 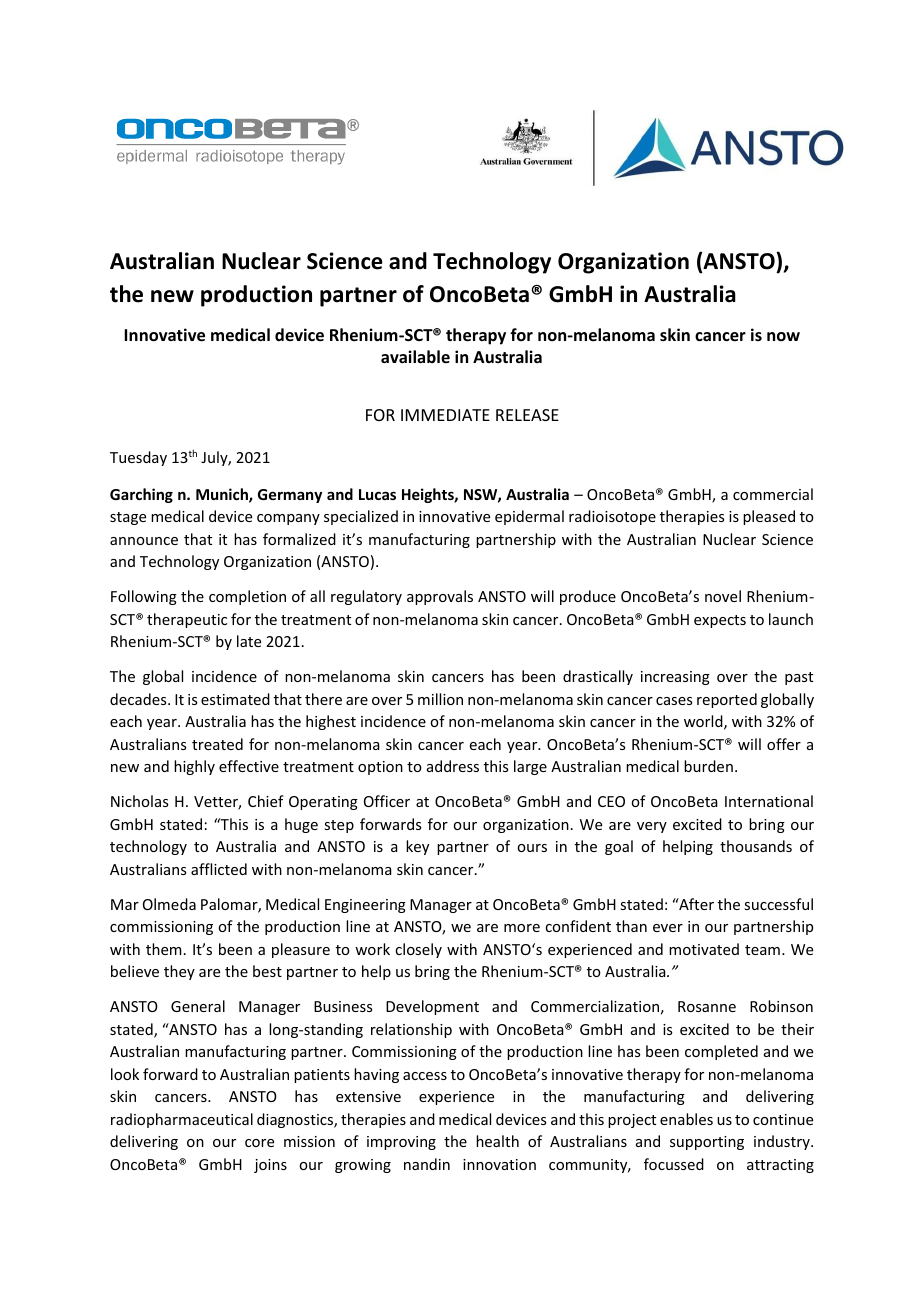 I want to click on address, so click(x=453, y=766).
